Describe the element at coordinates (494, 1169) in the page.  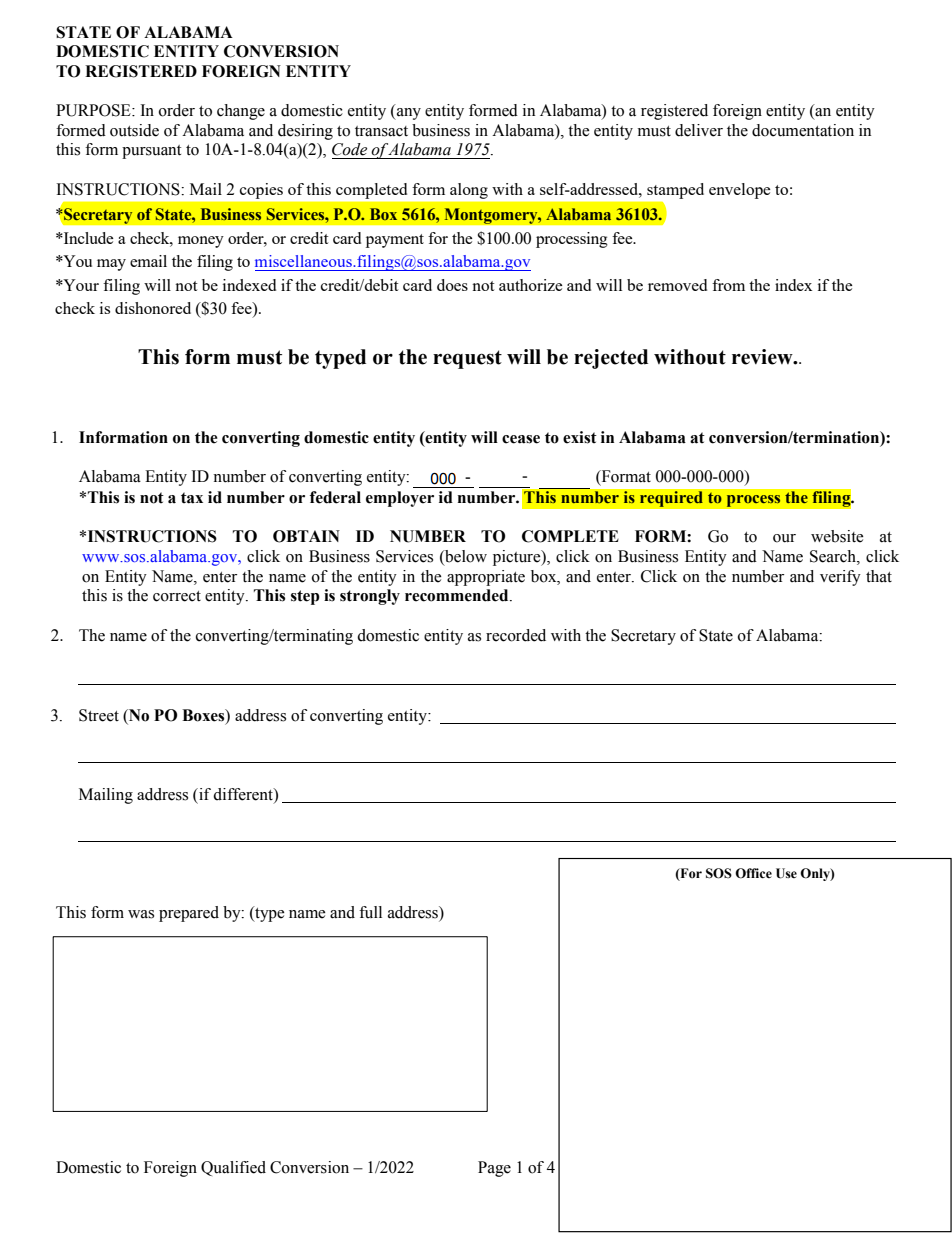
I see `Page` at that location.
